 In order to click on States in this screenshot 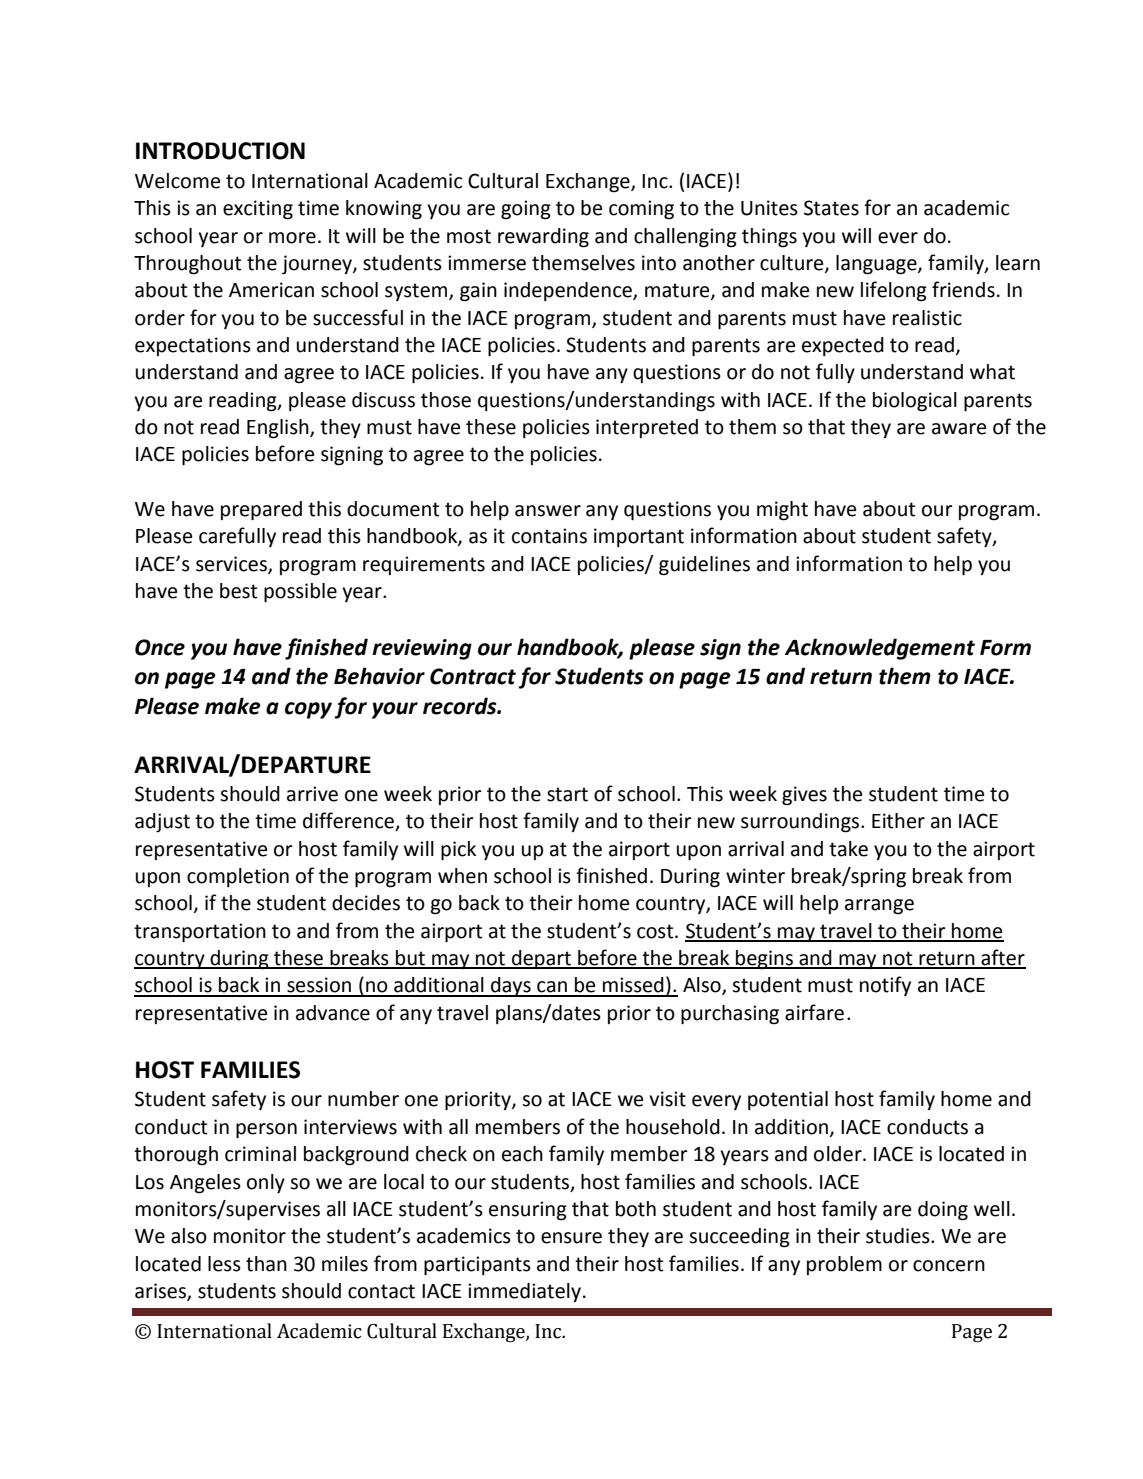, I will do `click(831, 208)`.
